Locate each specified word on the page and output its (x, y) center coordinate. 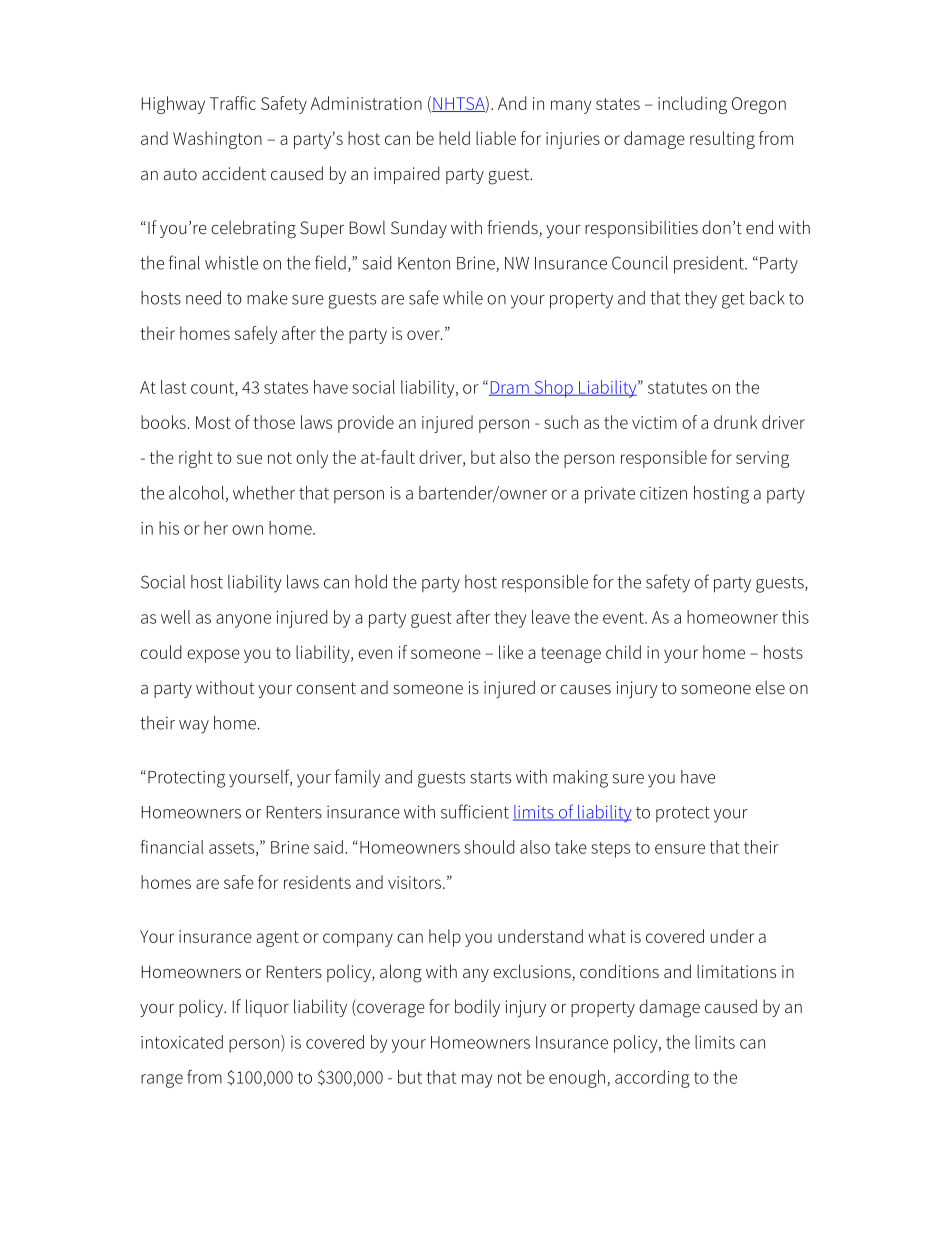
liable (496, 138)
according (652, 1079)
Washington (217, 140)
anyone (243, 621)
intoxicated (182, 1042)
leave (551, 617)
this (795, 617)
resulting (722, 140)
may (477, 1081)
